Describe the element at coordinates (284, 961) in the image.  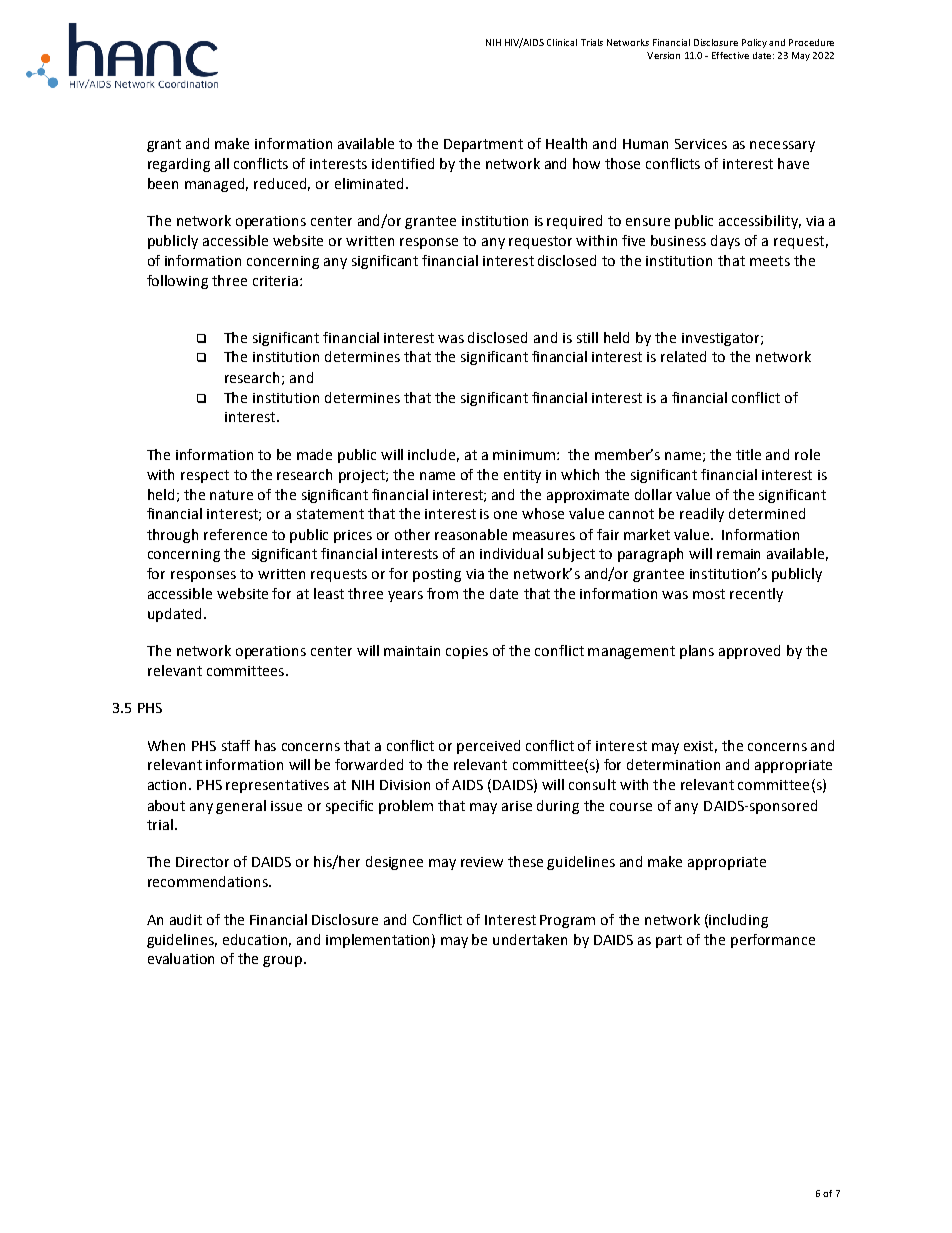
I see `group` at that location.
